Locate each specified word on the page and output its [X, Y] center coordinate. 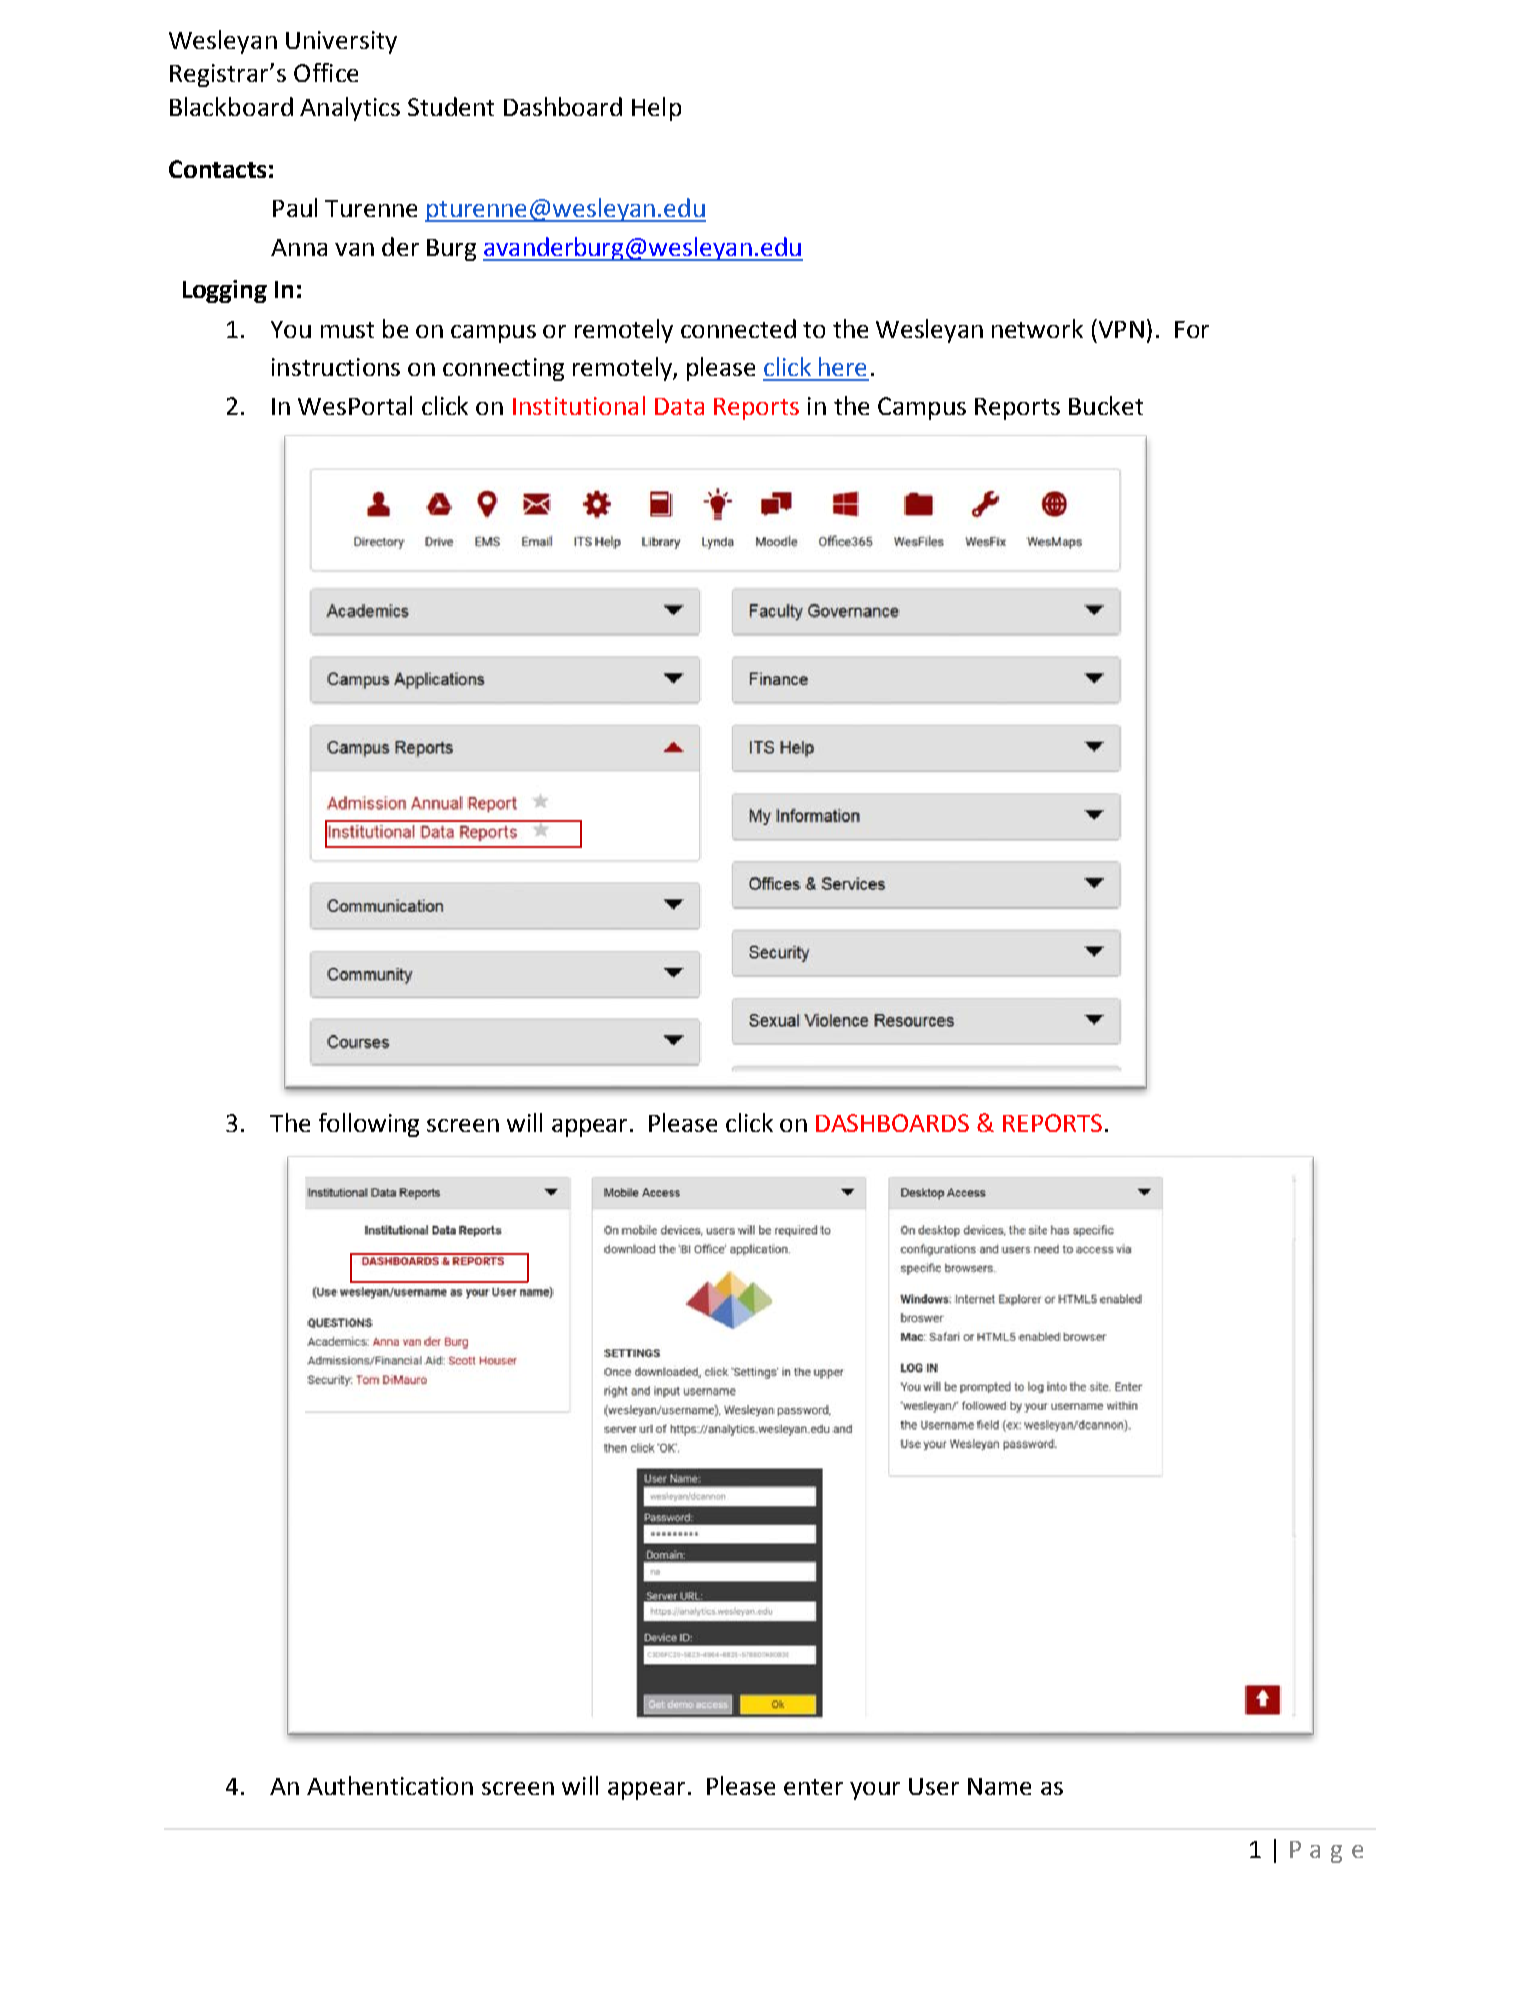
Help [656, 109]
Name [999, 1786]
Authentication [390, 1785]
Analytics [350, 109]
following [369, 1125]
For [1192, 329]
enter [813, 1787]
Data [679, 406]
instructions [336, 367]
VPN [1120, 328]
